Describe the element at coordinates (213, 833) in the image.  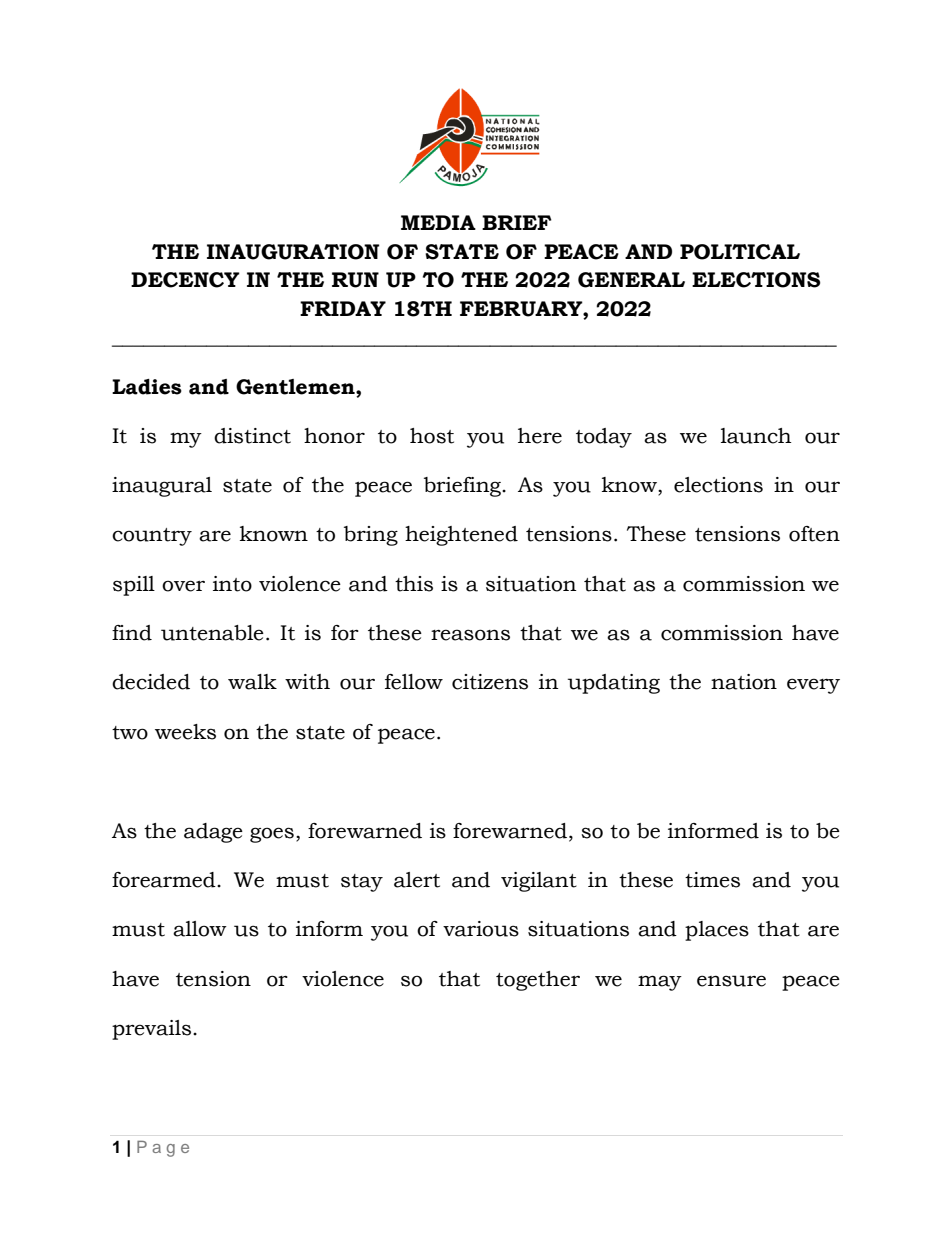
I see `adage` at that location.
